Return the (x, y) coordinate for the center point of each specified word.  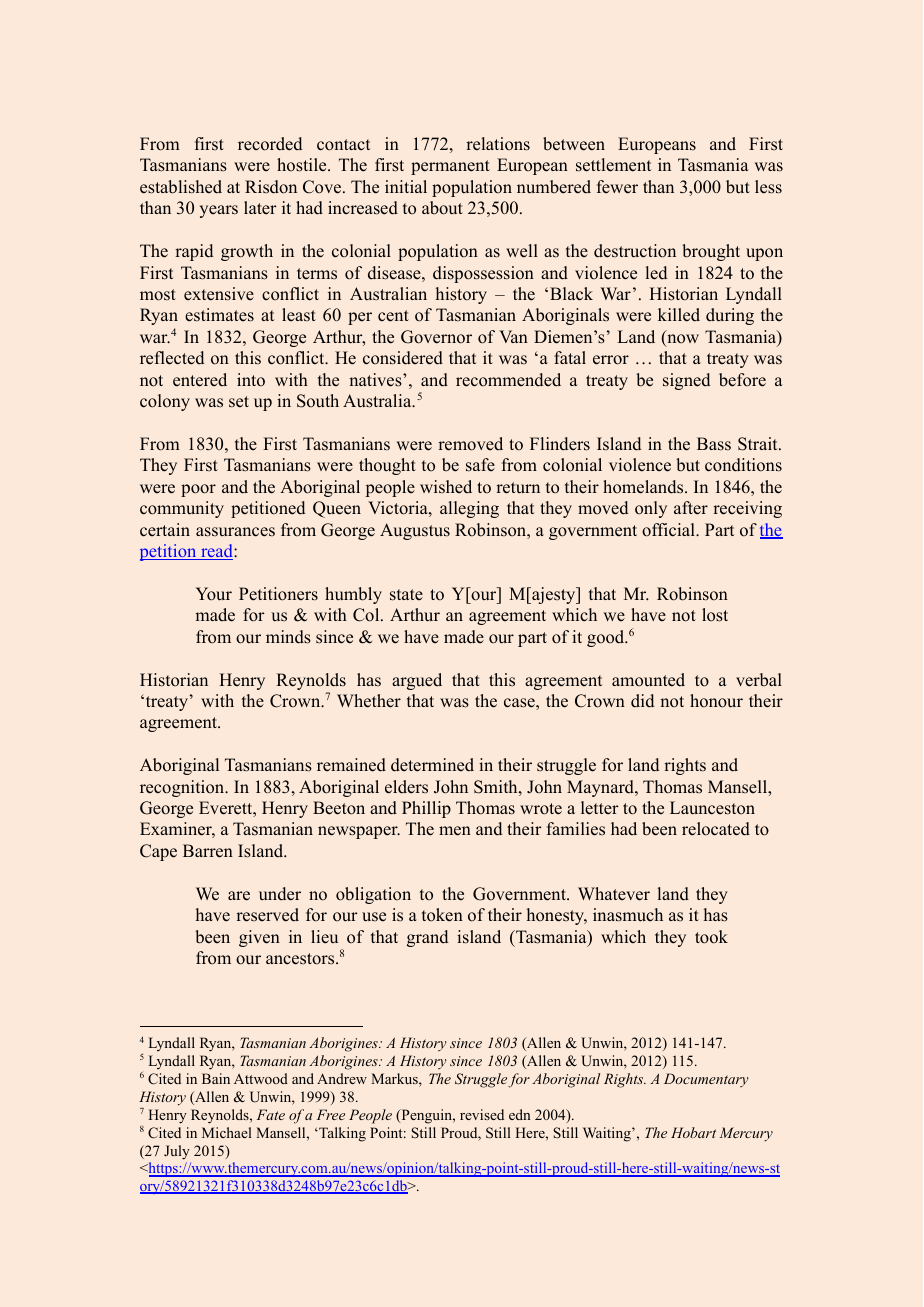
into (251, 380)
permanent (450, 167)
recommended (508, 380)
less (768, 187)
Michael (227, 1132)
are (239, 896)
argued (417, 681)
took (711, 937)
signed (686, 381)
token (442, 915)
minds (288, 637)
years (218, 211)
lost (715, 615)
